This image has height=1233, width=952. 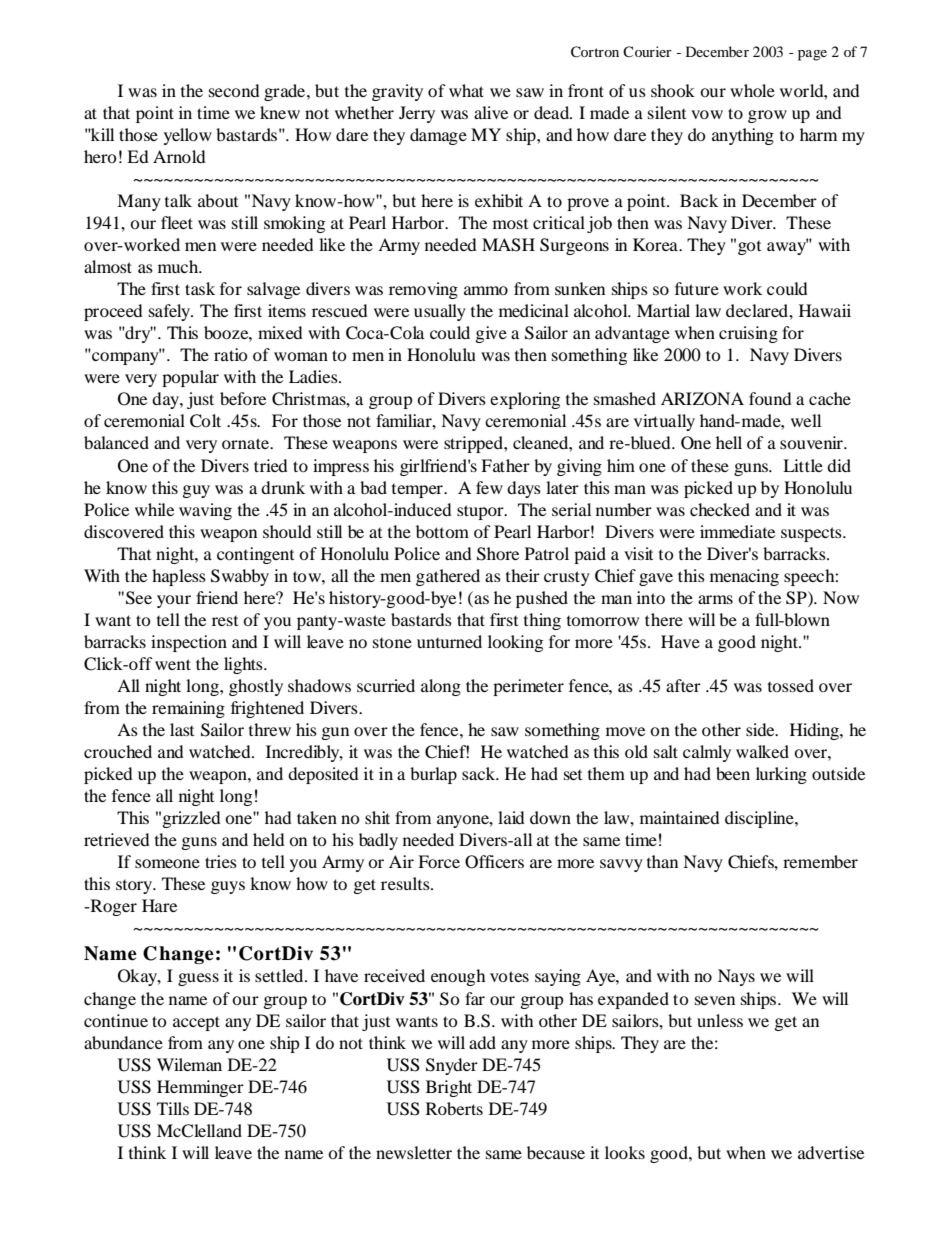 I want to click on Father, so click(x=505, y=465).
